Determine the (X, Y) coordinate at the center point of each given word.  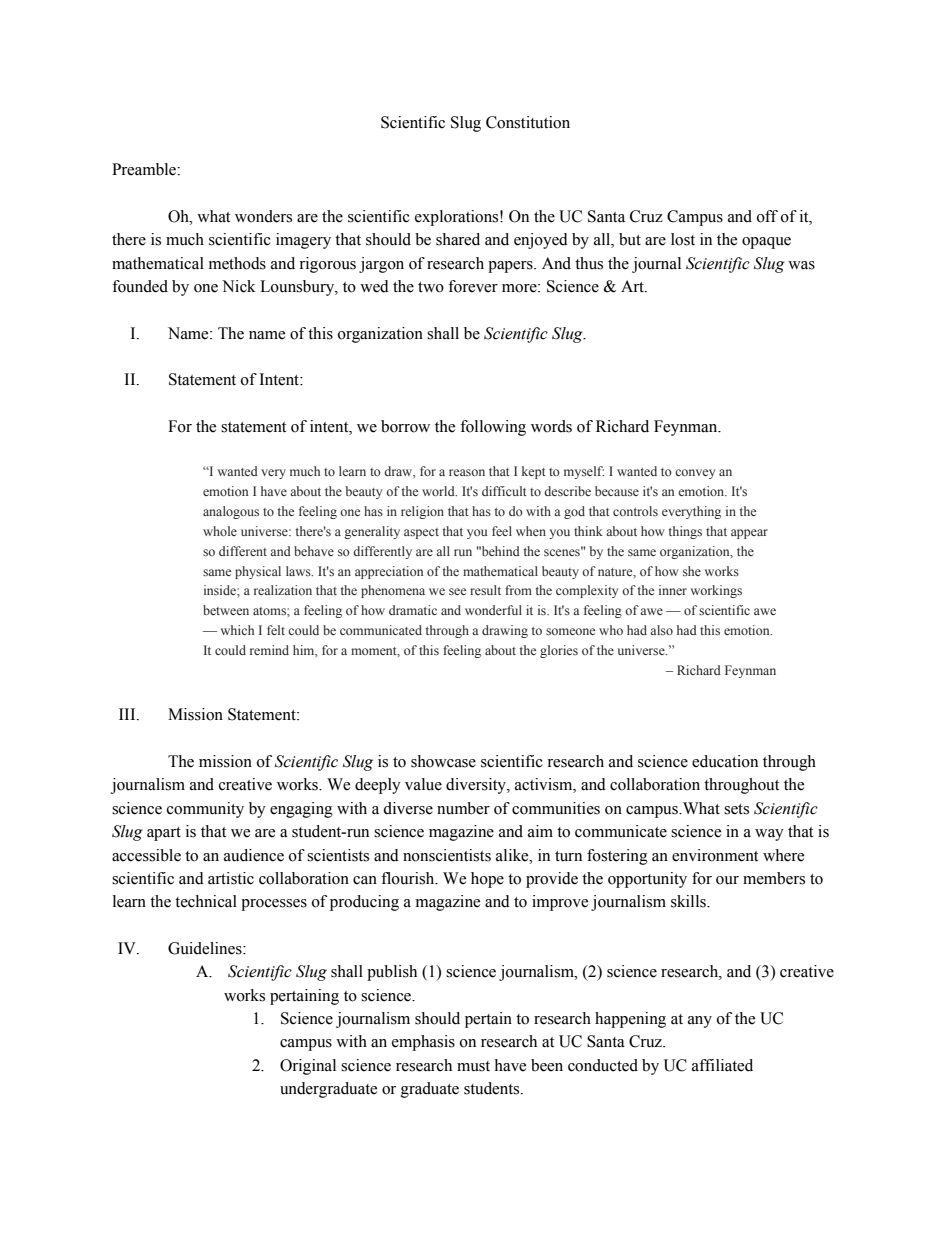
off (767, 216)
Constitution (528, 122)
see (457, 591)
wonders (263, 216)
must (473, 1066)
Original (308, 1067)
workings (716, 591)
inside (221, 590)
